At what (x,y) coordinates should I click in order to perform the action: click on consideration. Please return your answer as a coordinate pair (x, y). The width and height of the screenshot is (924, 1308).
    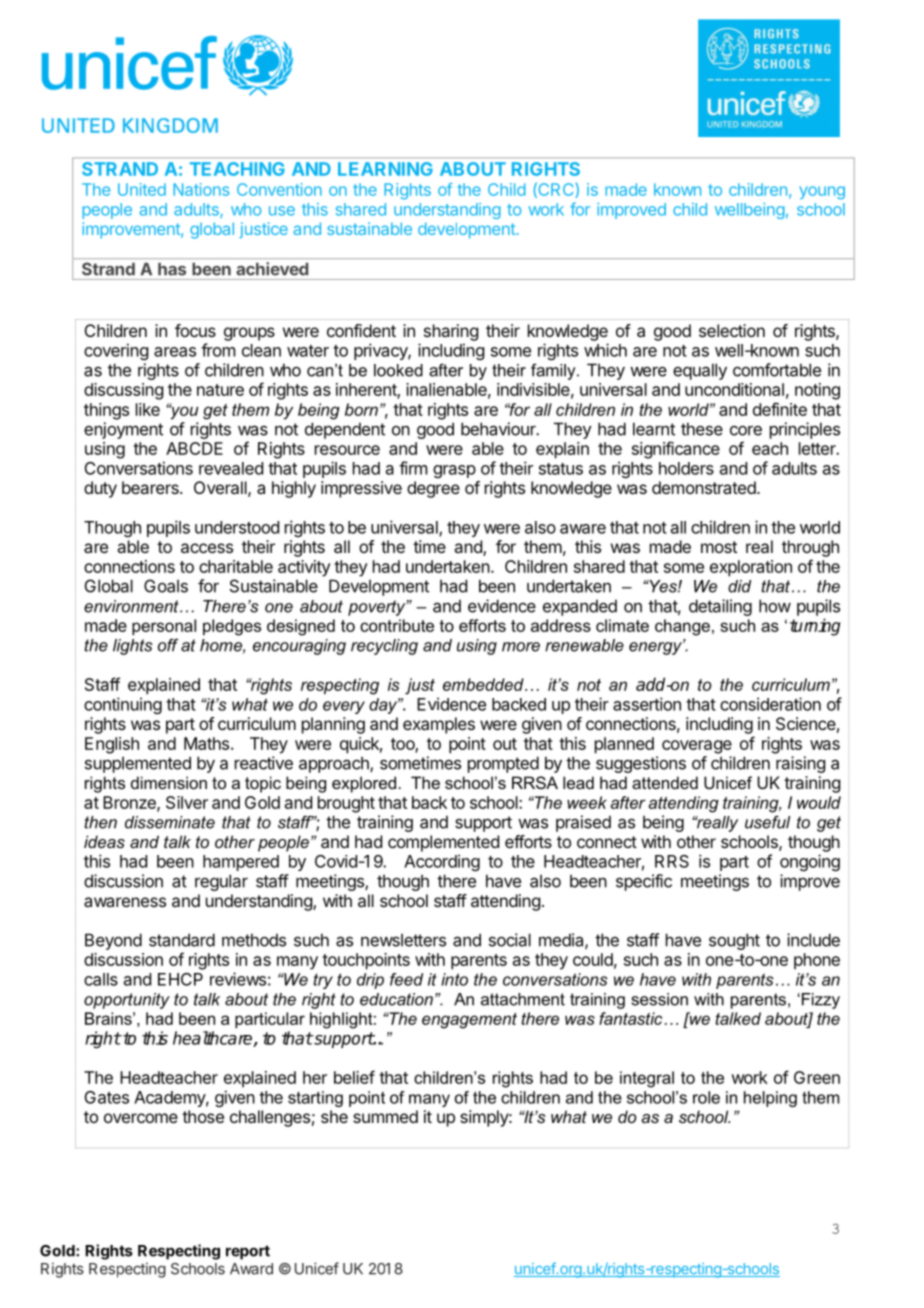
    Looking at the image, I should click on (770, 704).
